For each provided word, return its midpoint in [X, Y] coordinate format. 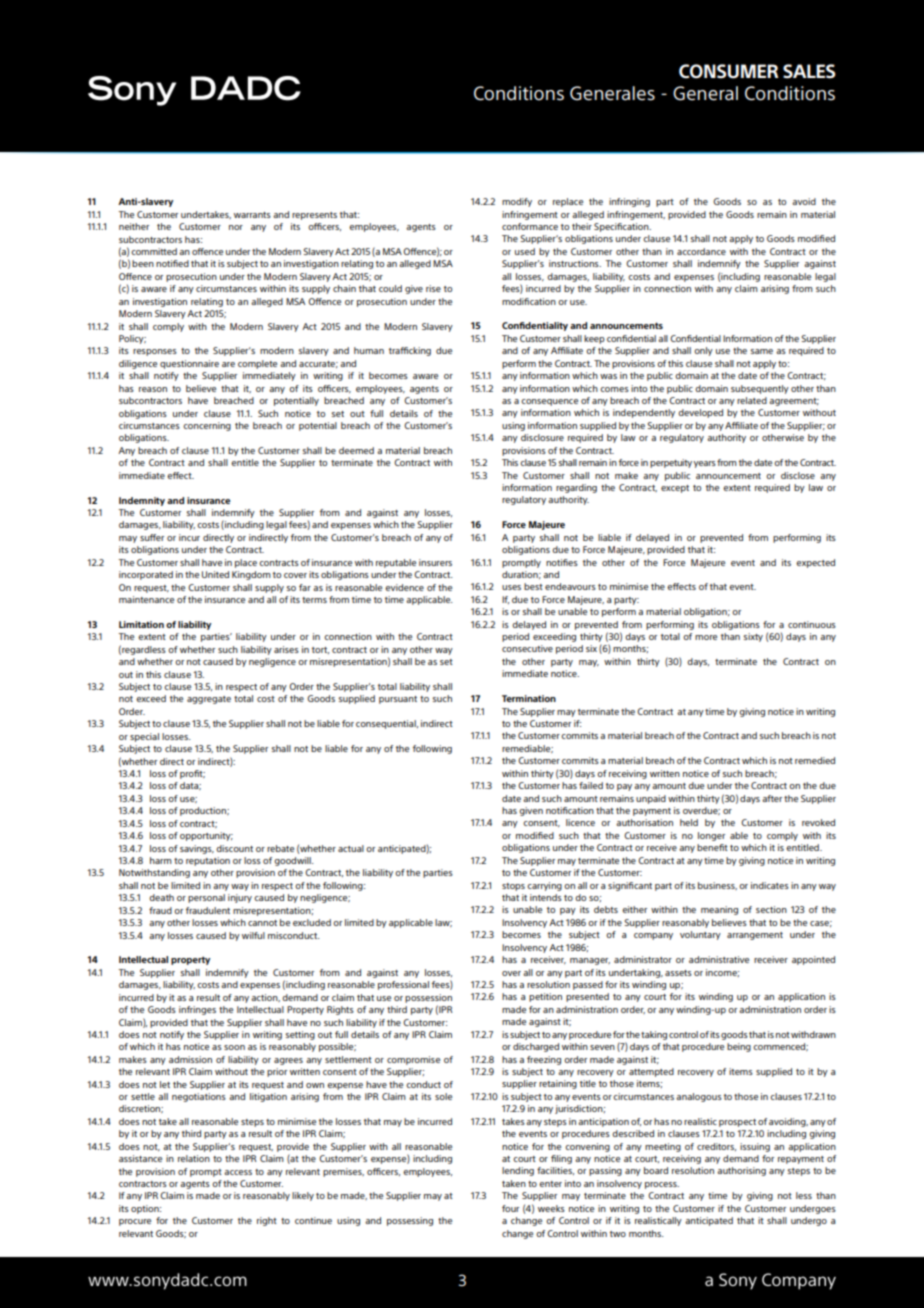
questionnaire [189, 364]
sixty [753, 637]
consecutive [527, 648]
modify [517, 202]
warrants [252, 215]
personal [206, 898]
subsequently [760, 389]
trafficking [410, 351]
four [510, 1208]
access [238, 1172]
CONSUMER [728, 71]
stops [513, 887]
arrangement [755, 936]
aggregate [209, 700]
